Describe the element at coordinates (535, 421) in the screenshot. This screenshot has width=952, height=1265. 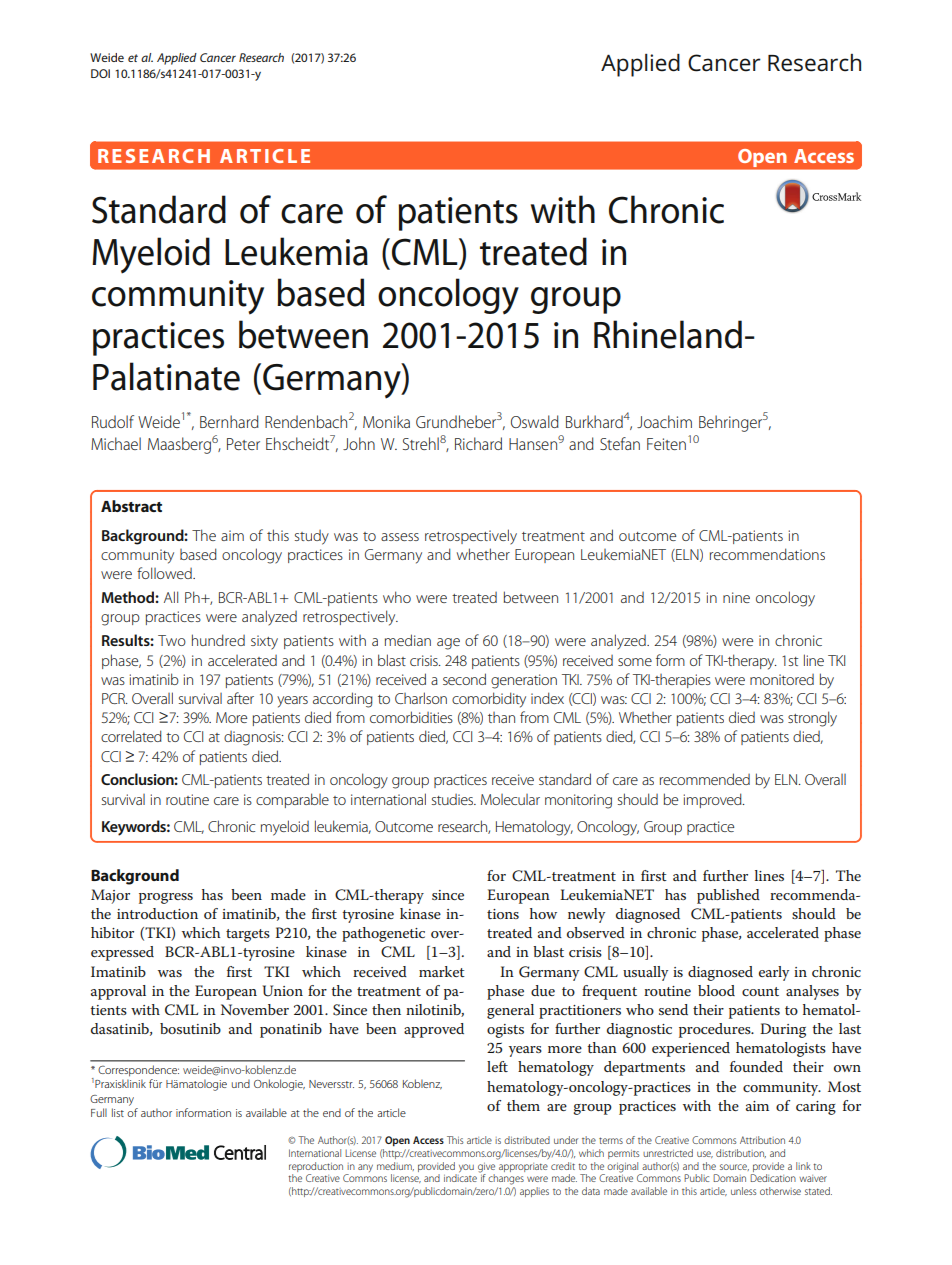
I see `Oswald` at that location.
